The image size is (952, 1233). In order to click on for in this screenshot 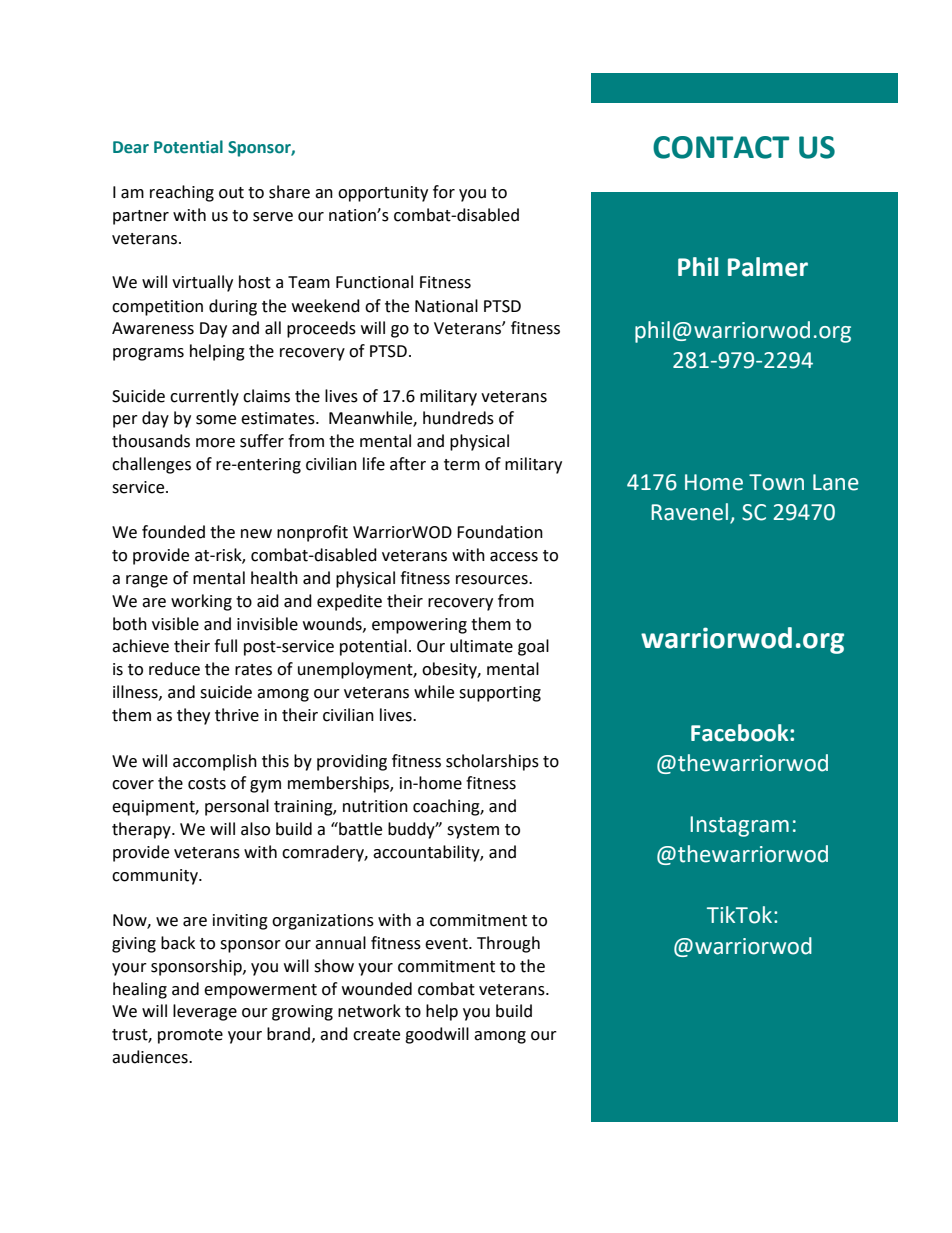, I will do `click(444, 192)`.
